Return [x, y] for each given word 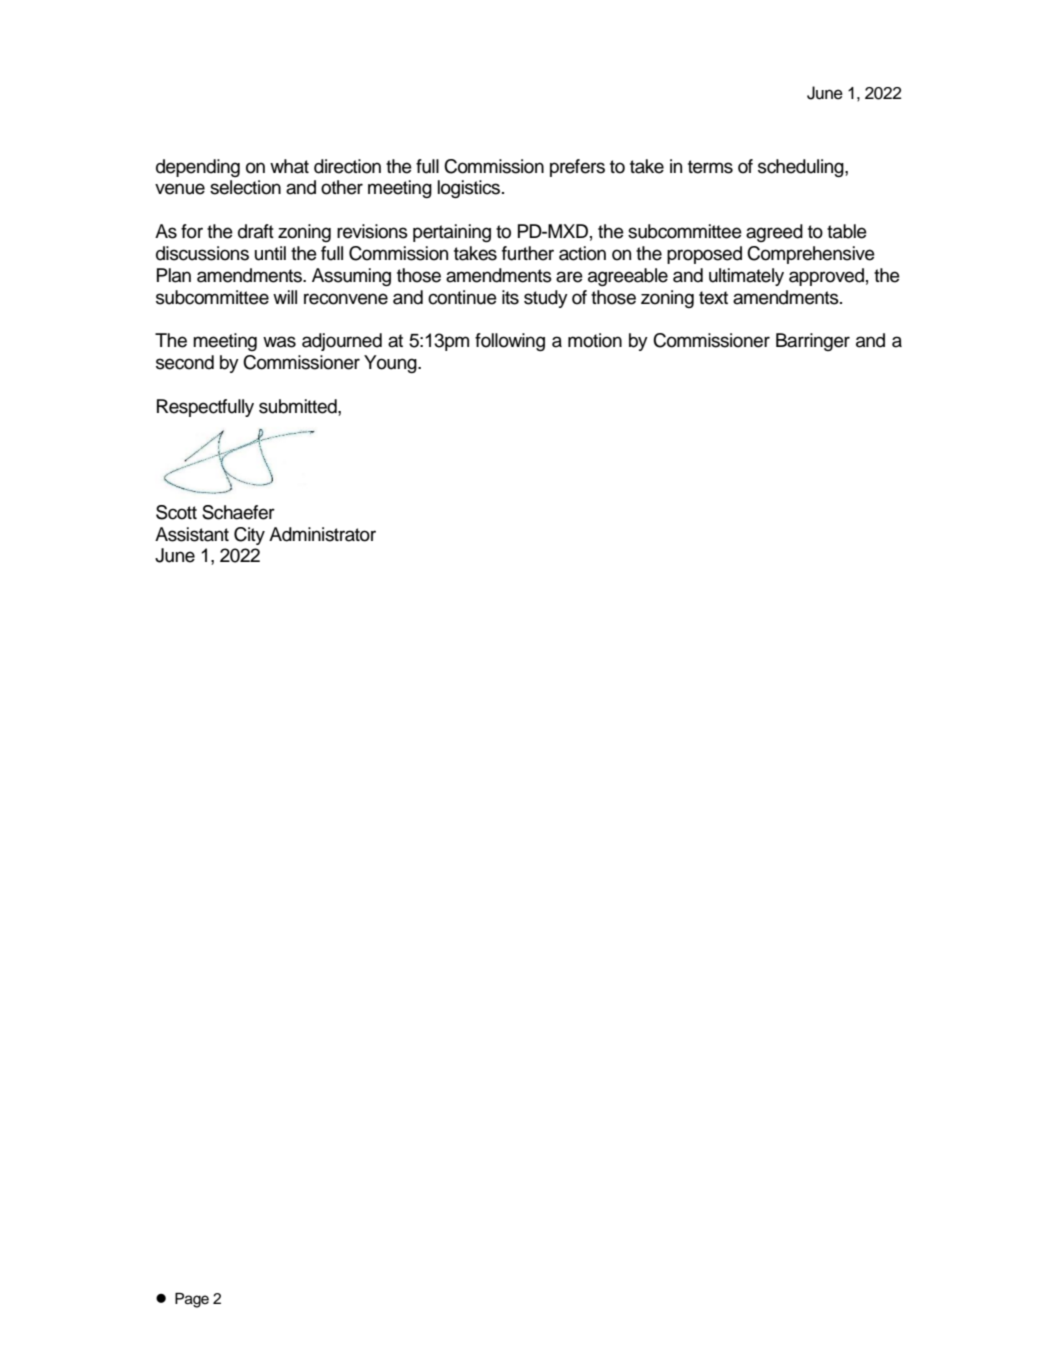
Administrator [322, 534]
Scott [176, 512]
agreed [774, 233]
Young [391, 364]
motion [595, 340]
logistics [470, 189]
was [279, 342]
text [713, 298]
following [510, 342]
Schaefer [238, 512]
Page [192, 1300]
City [249, 536]
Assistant [192, 534]
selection [245, 187]
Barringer [813, 342]
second [185, 362]
